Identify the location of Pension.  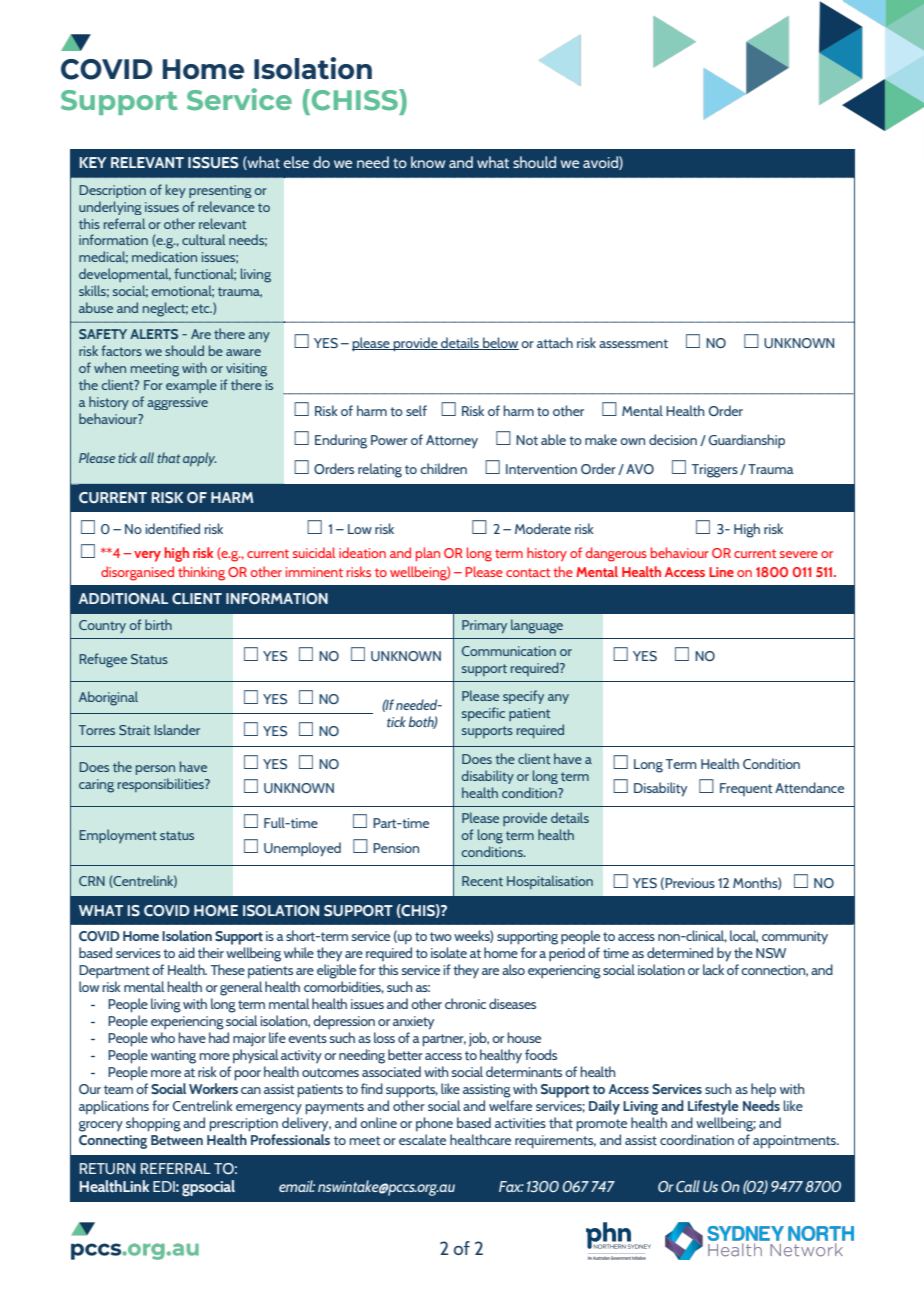
(396, 848).
